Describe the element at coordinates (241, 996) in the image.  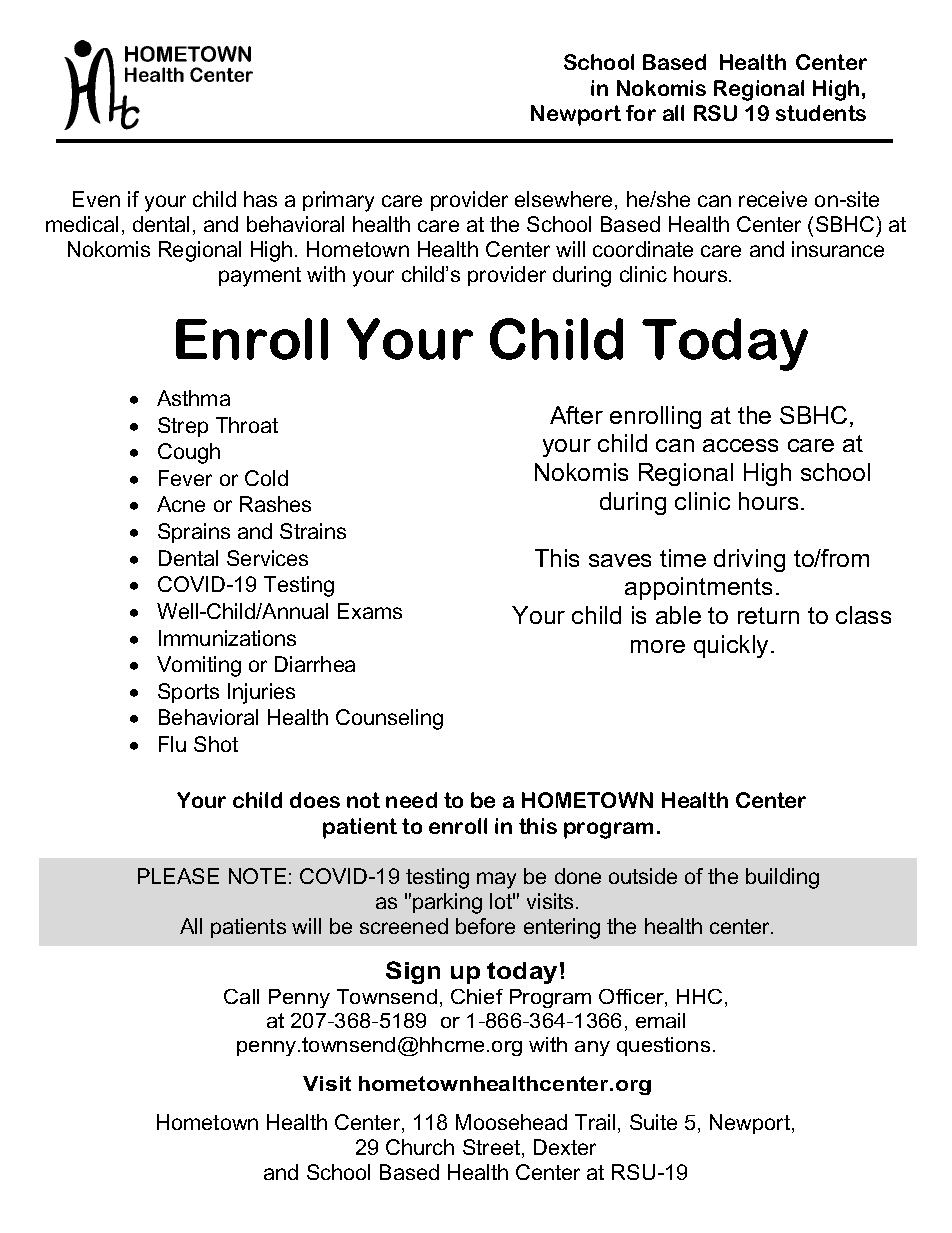
I see `Call` at that location.
